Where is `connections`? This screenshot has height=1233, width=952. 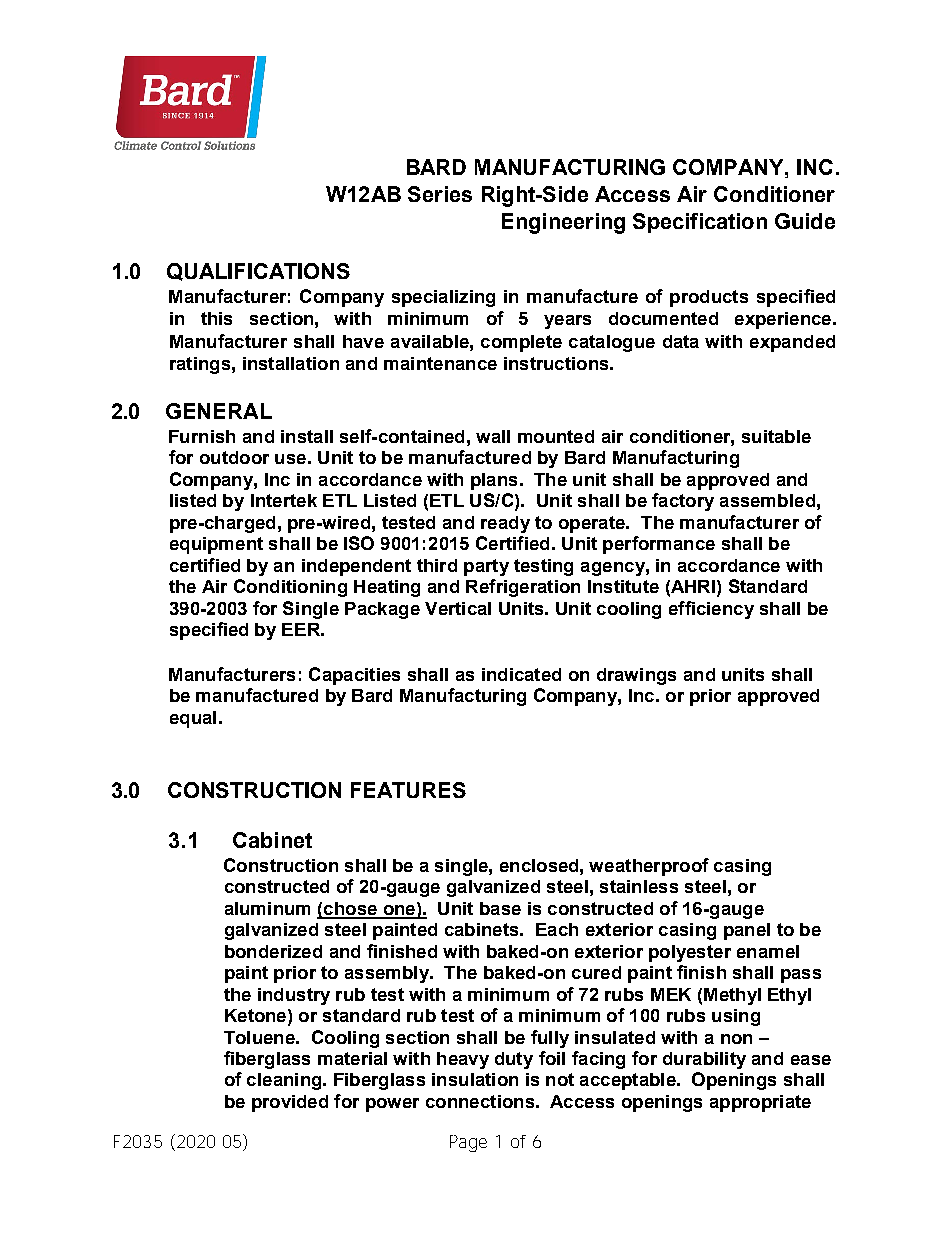 connections is located at coordinates (480, 1101).
